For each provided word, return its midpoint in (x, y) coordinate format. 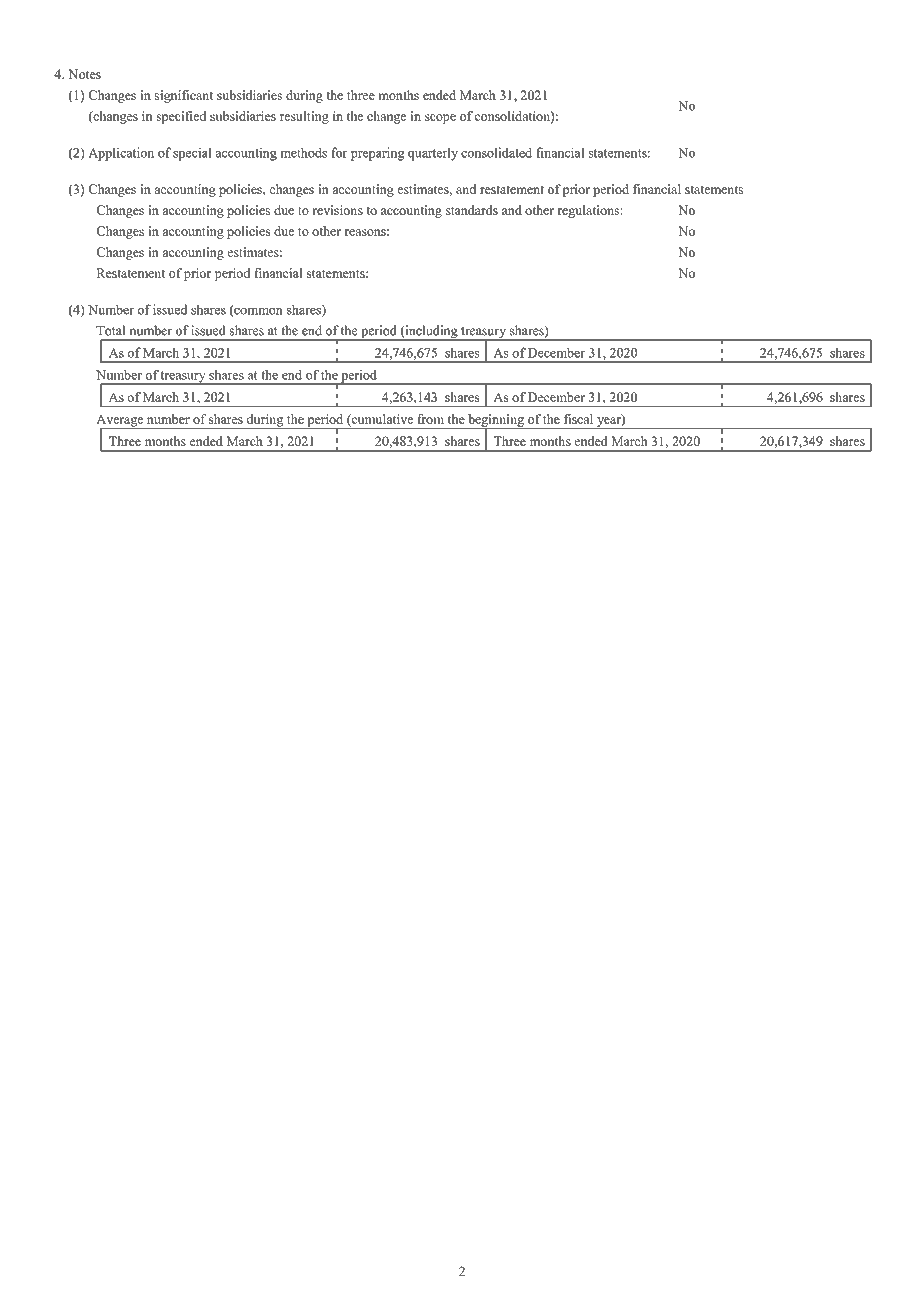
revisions (337, 210)
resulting (304, 117)
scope (440, 119)
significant (184, 96)
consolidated (496, 152)
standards (472, 210)
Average (121, 421)
